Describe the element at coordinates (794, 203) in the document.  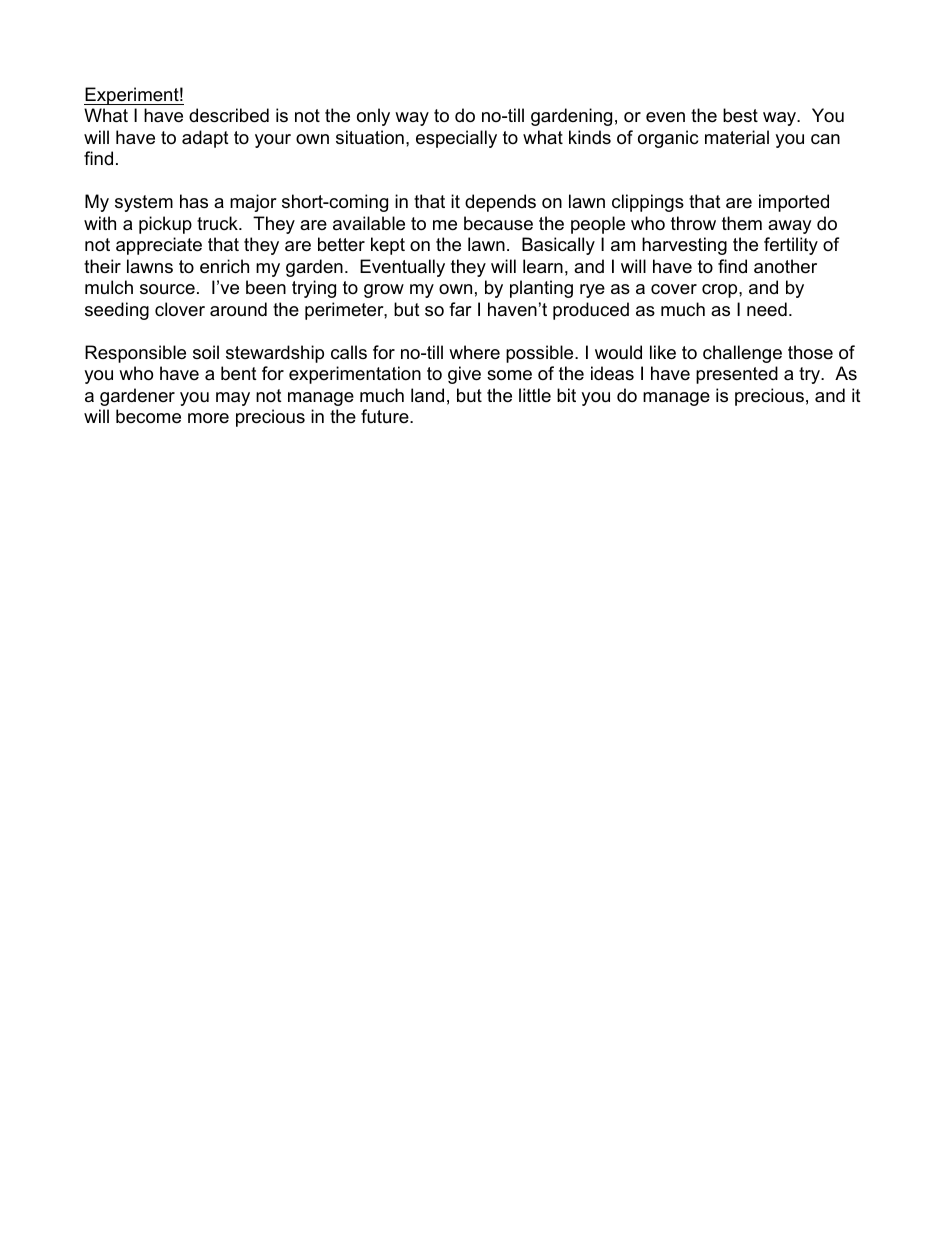
I see `imported` at that location.
